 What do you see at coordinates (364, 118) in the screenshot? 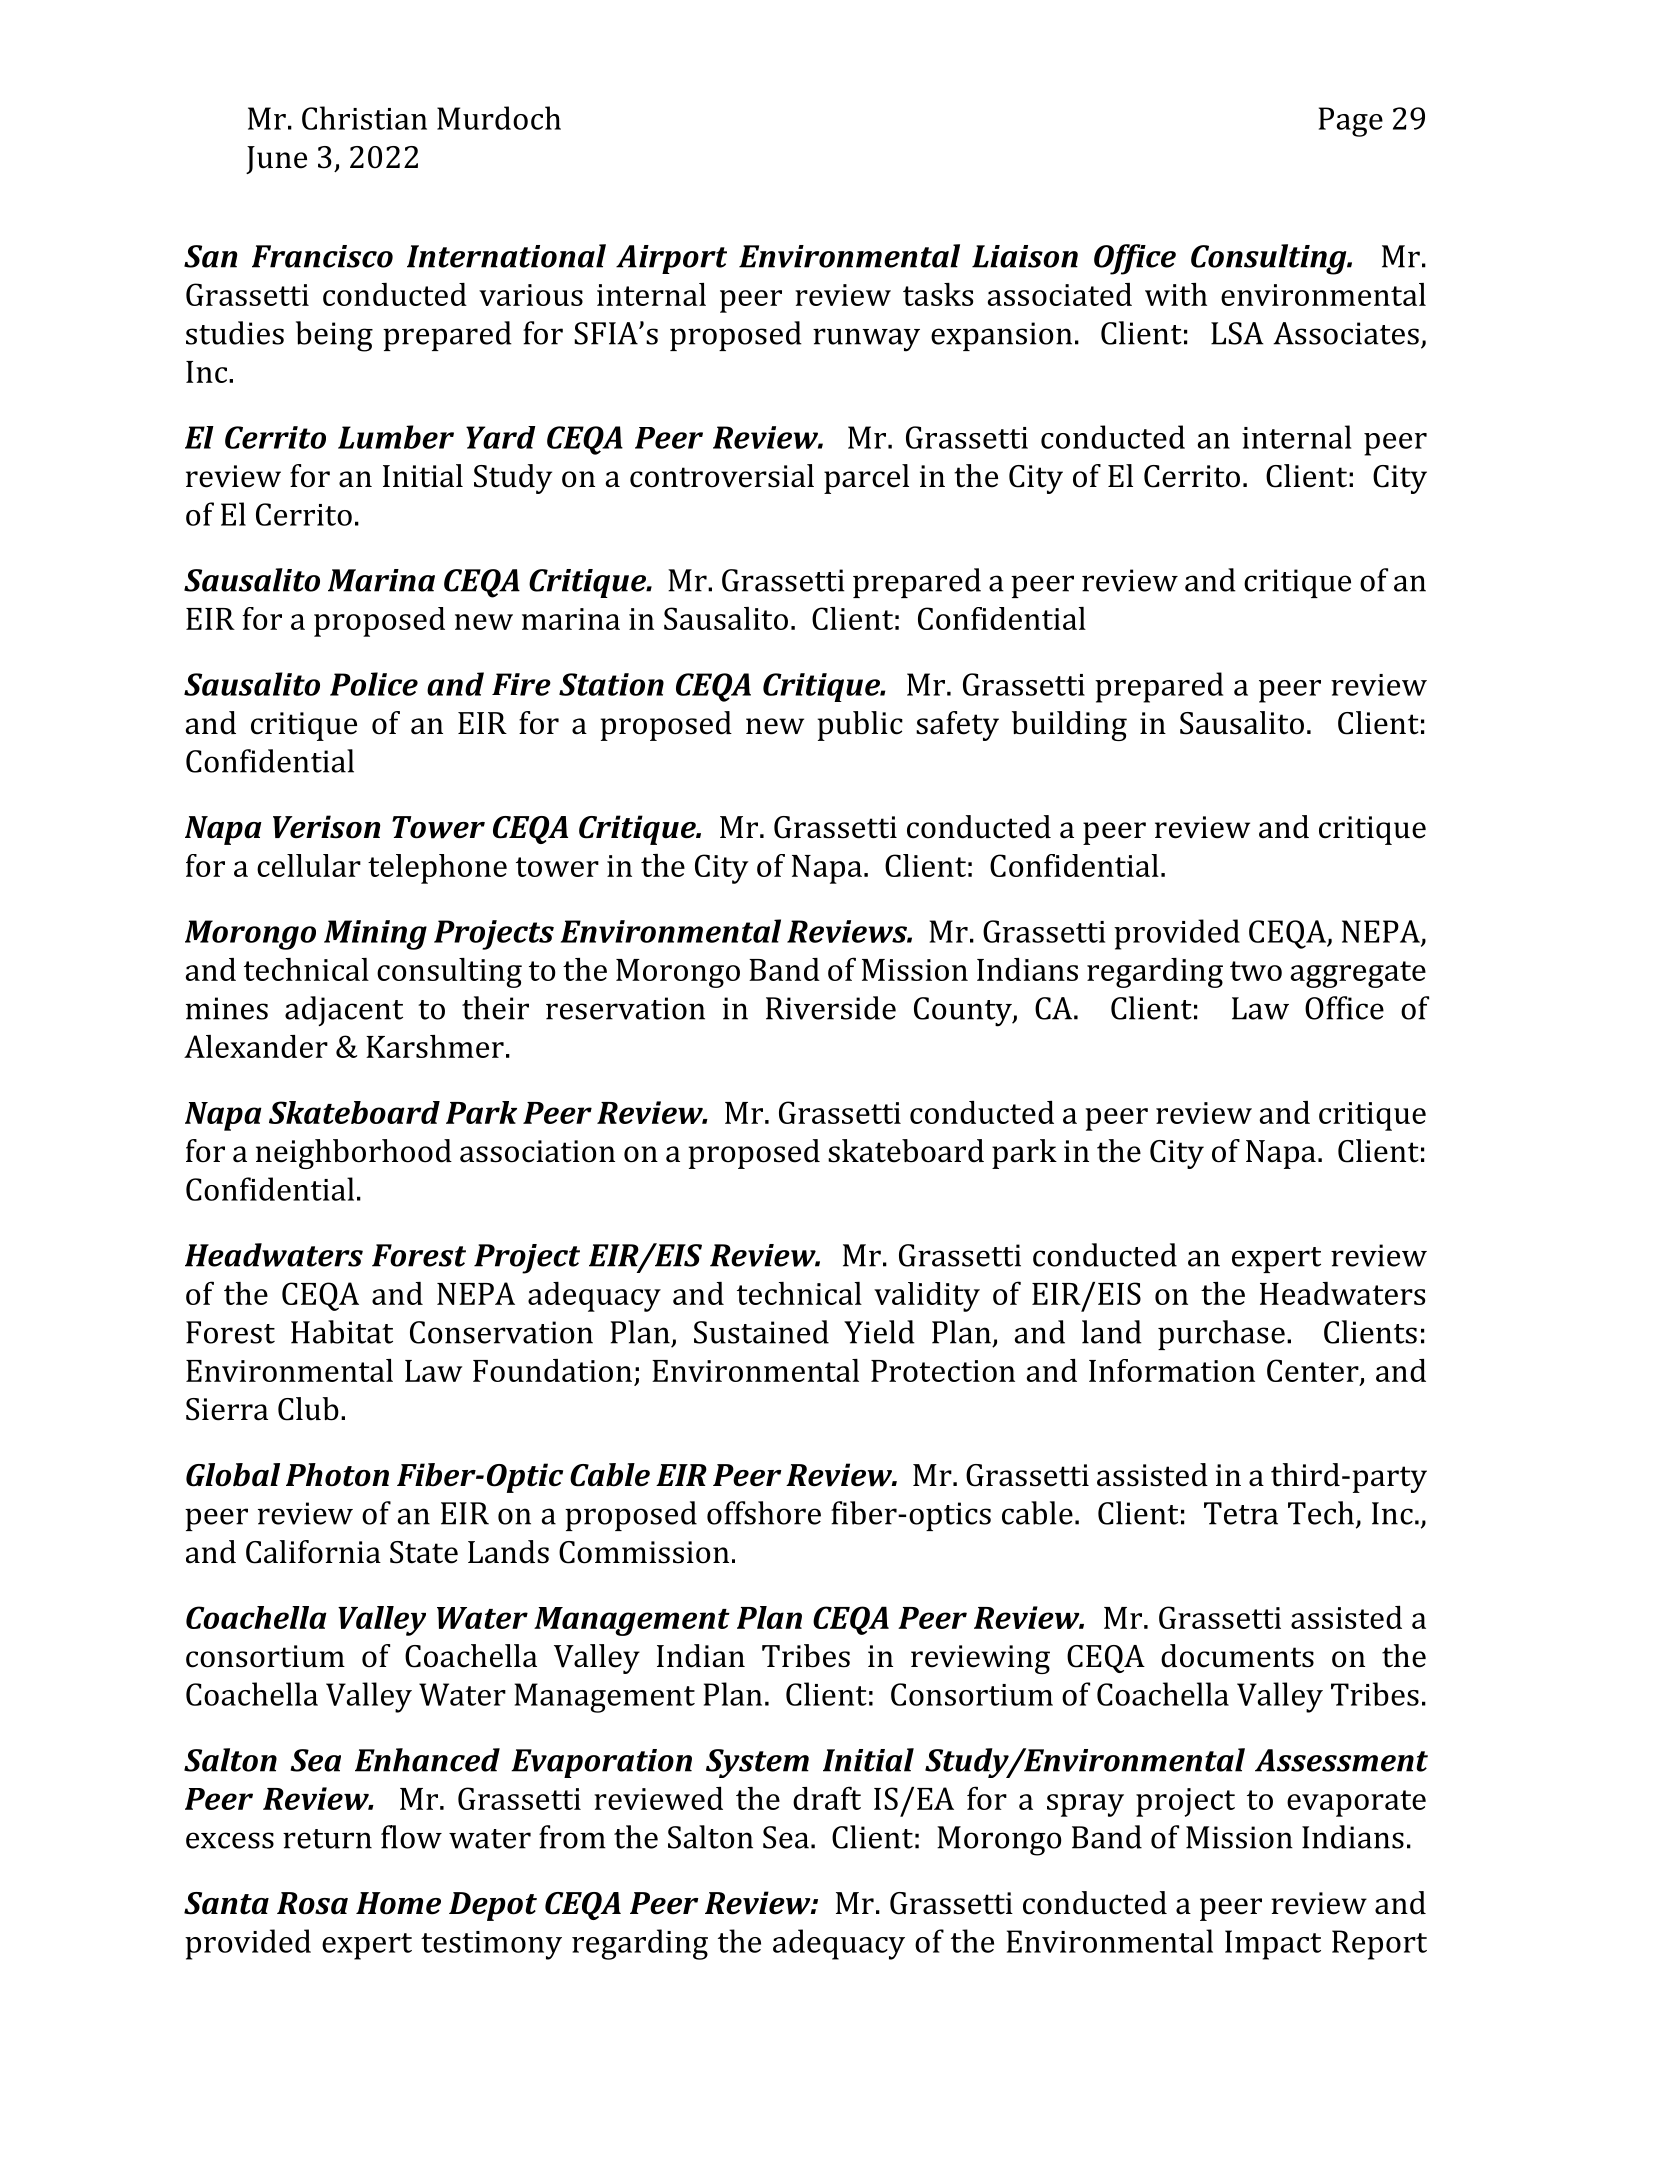
I see `Christian` at bounding box center [364, 118].
